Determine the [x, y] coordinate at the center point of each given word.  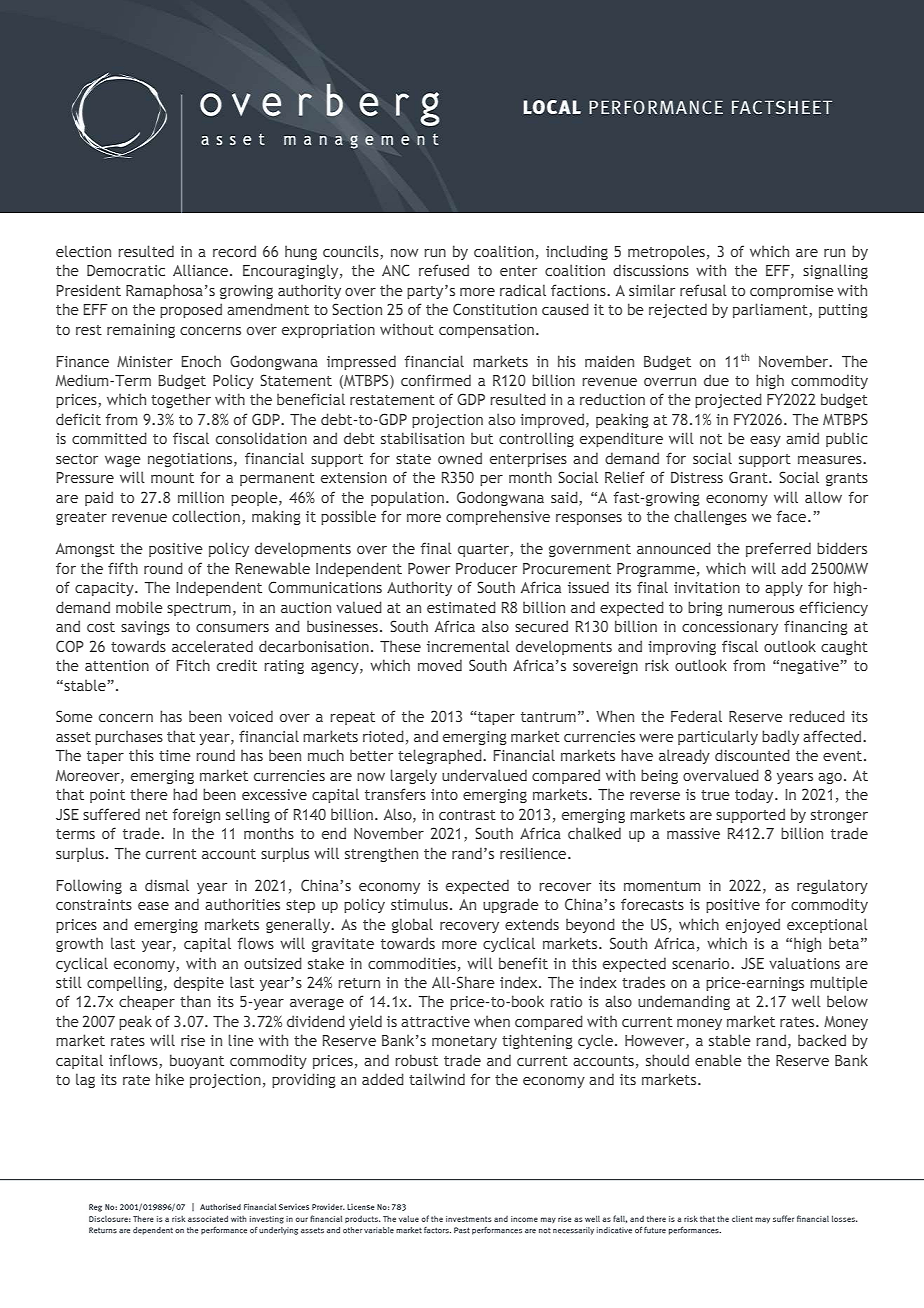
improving [682, 648]
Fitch [193, 665]
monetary [464, 1042]
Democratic [126, 270]
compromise [792, 292]
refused [444, 270]
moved [440, 665]
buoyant [197, 1061]
